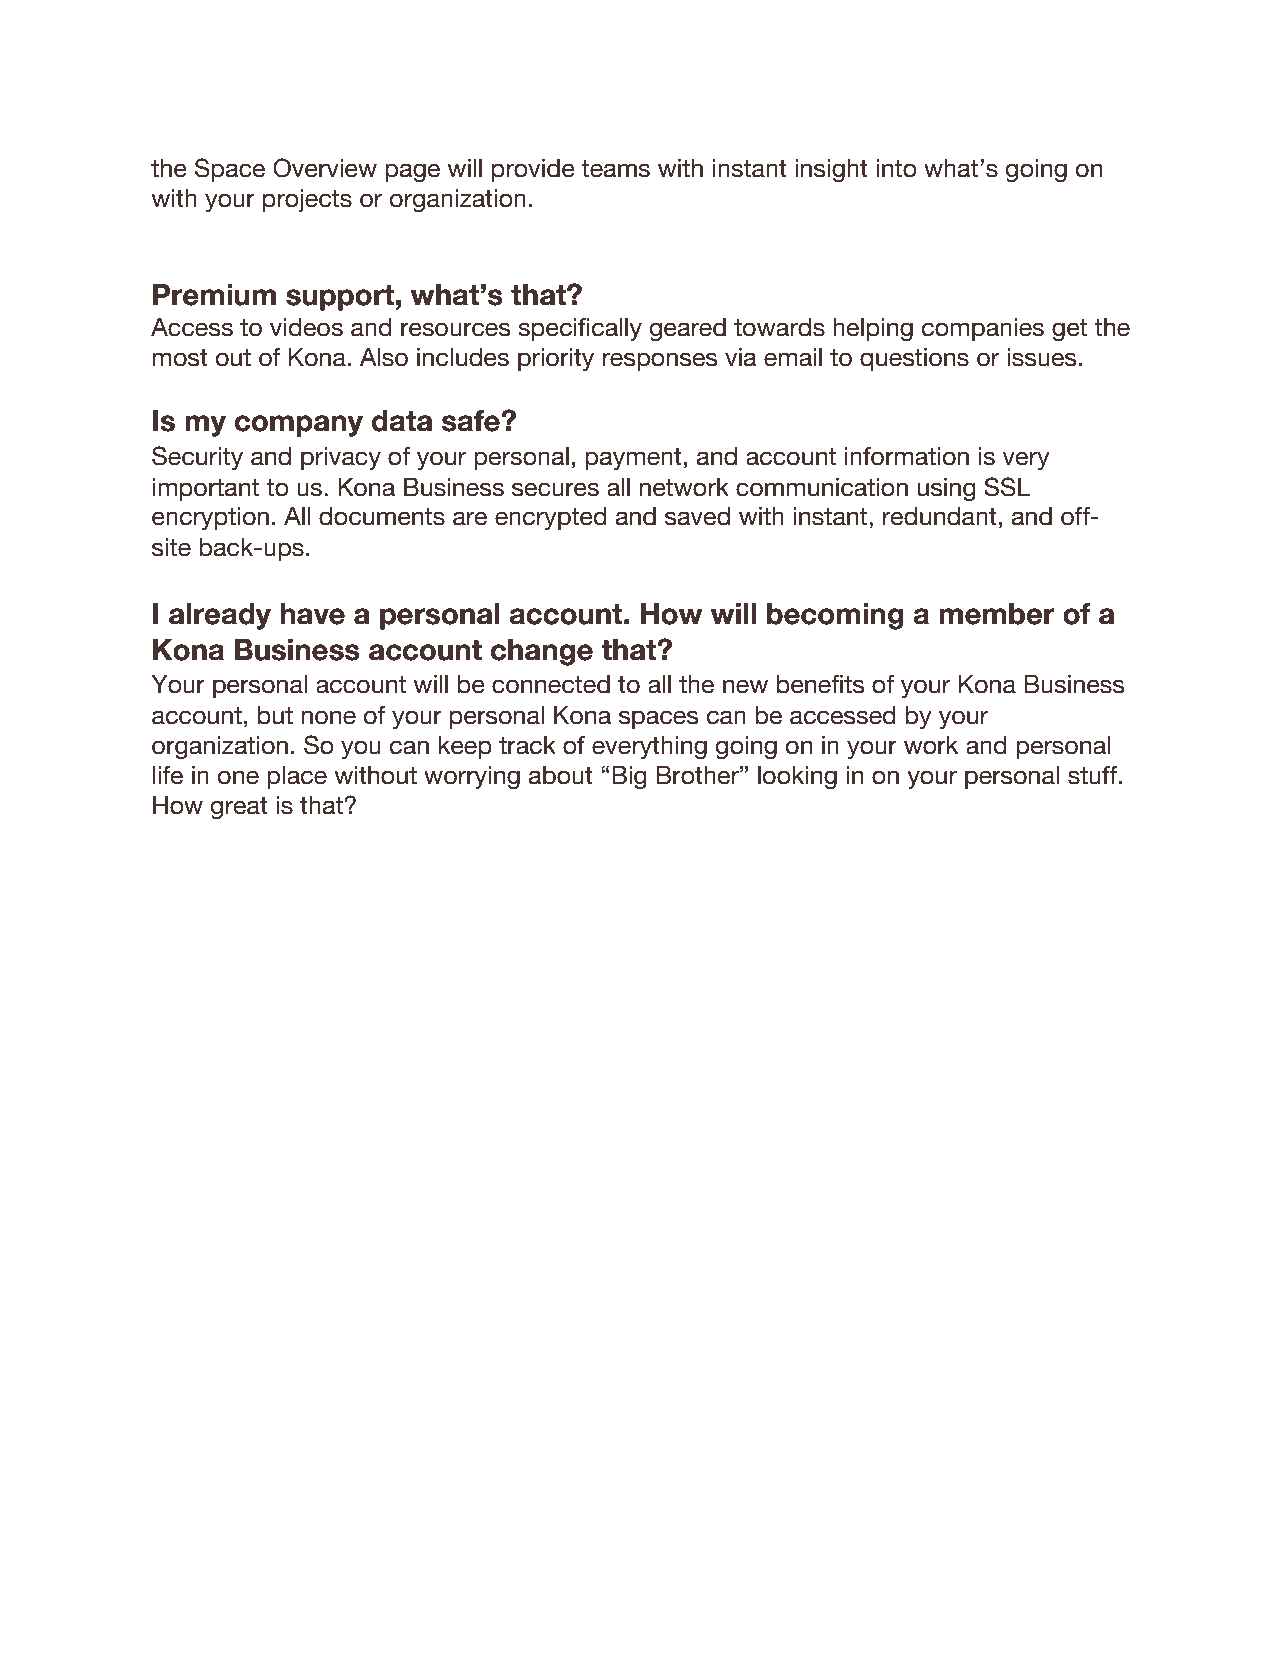 The height and width of the screenshot is (1661, 1284). Describe the element at coordinates (616, 169) in the screenshot. I see `teams` at that location.
